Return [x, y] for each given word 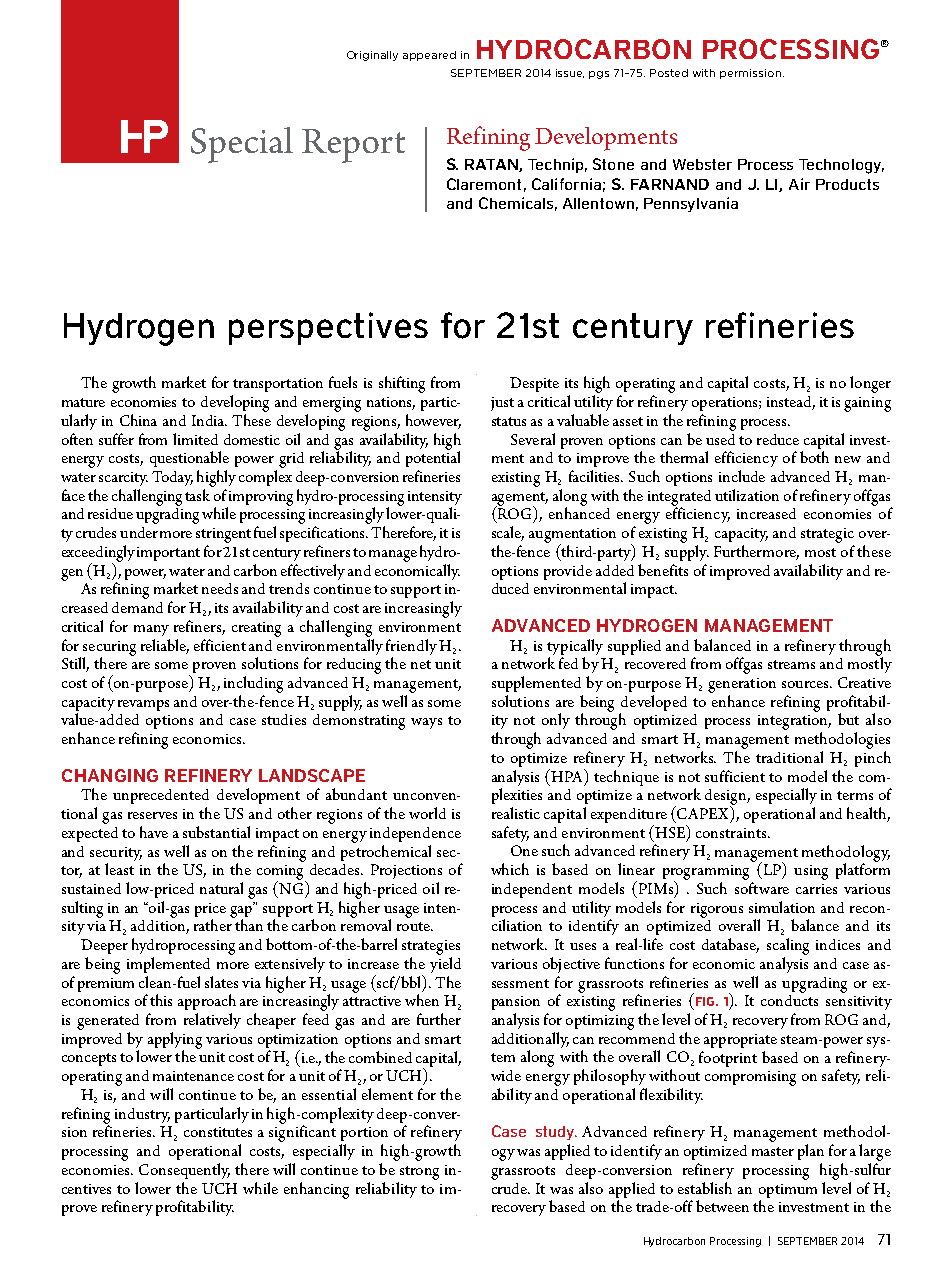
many [151, 630]
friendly [411, 647]
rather [214, 924]
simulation [782, 907]
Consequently [184, 1171]
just [502, 404]
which [510, 869]
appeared [429, 56]
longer [870, 384]
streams [791, 664]
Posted [669, 73]
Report [353, 146]
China [138, 420]
